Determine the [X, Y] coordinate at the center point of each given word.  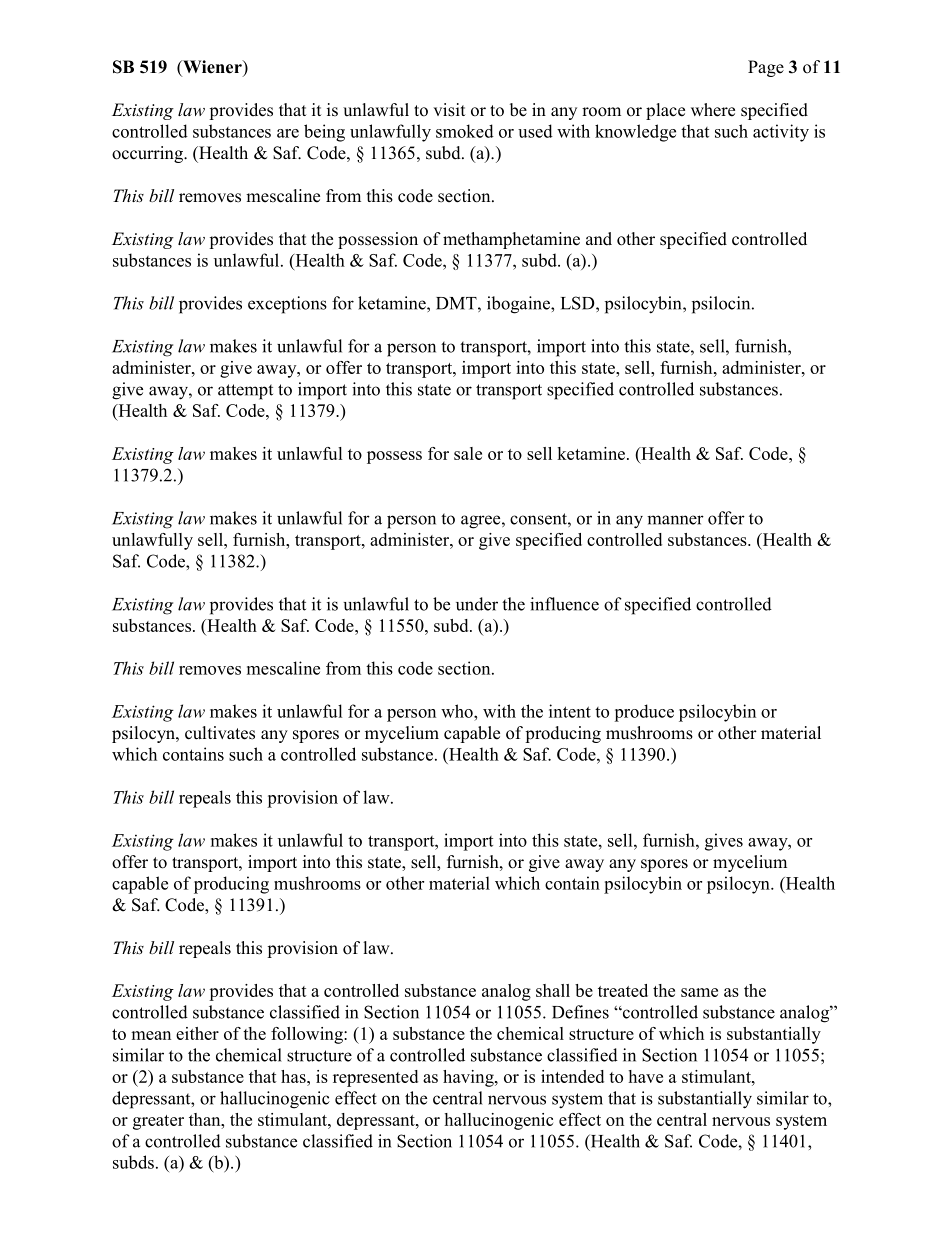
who [458, 711]
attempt [245, 392]
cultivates [220, 733]
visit [449, 110]
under [477, 604]
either [197, 1033]
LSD [579, 303]
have [646, 1076]
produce [644, 713]
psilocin [722, 305]
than [206, 1119]
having [469, 1078]
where [713, 110]
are [288, 133]
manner [675, 520]
